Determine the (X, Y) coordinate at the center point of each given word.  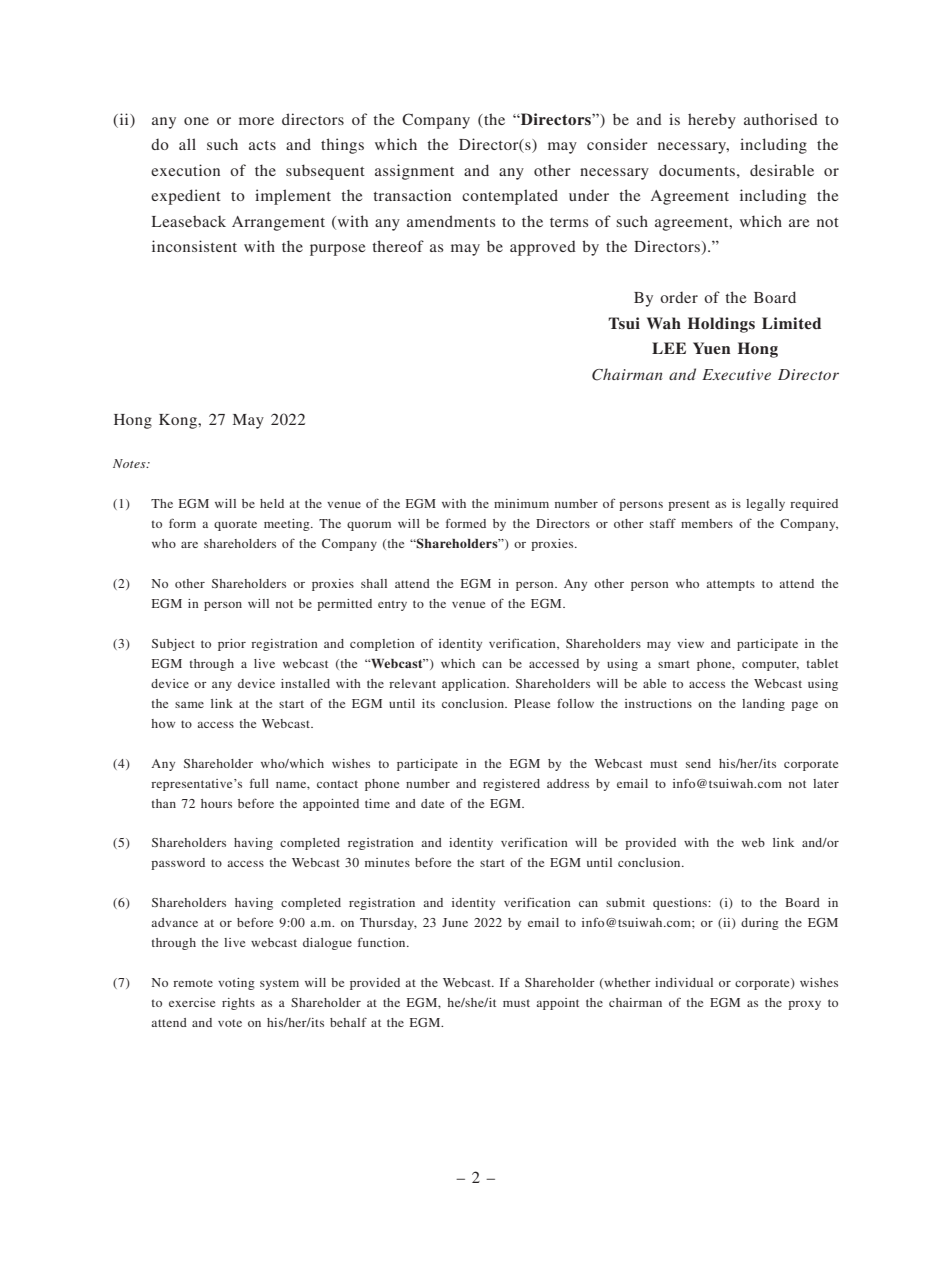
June (455, 922)
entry (392, 605)
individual (684, 982)
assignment (414, 172)
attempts (730, 585)
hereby (712, 121)
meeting (288, 525)
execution (185, 170)
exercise (192, 1002)
